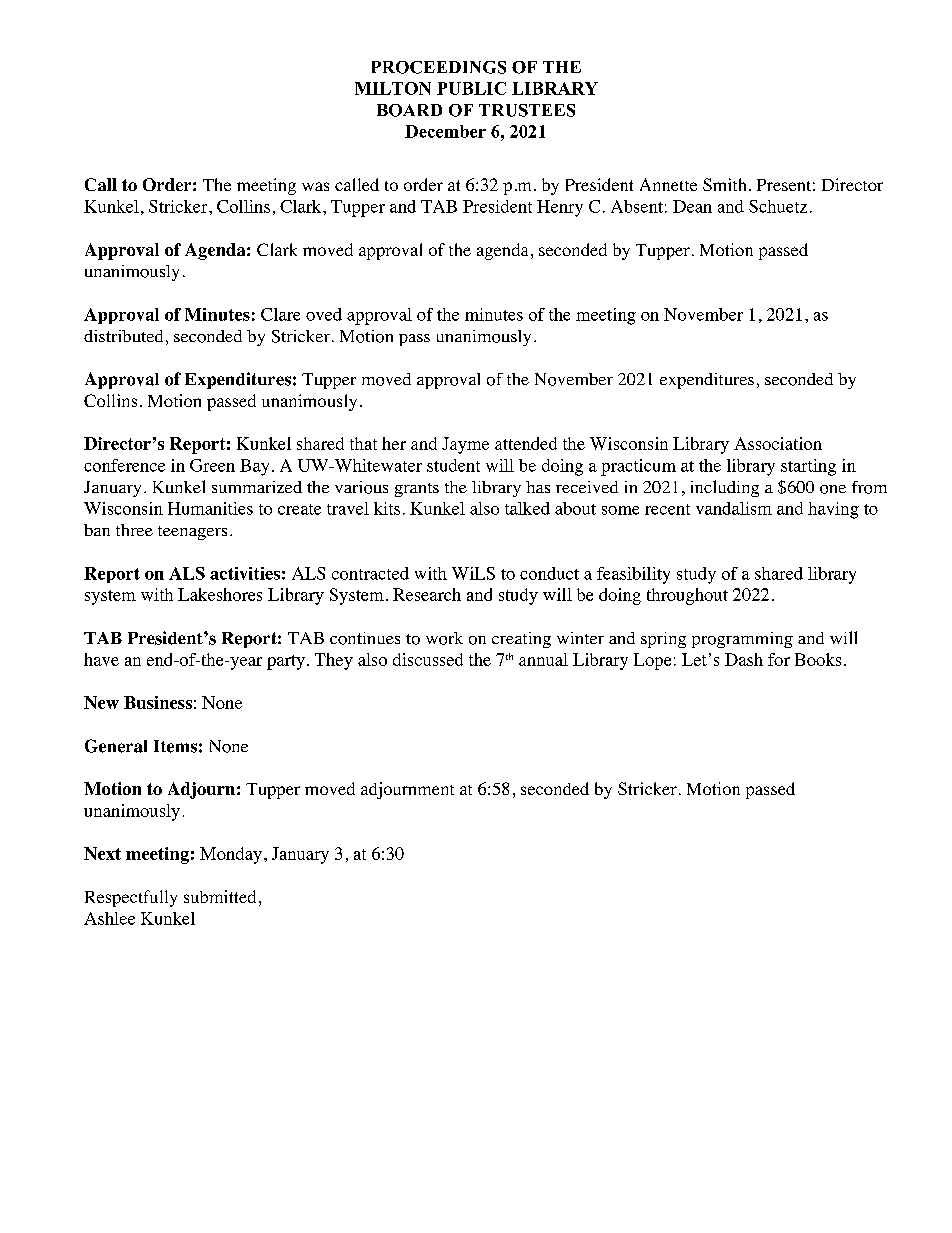  What do you see at coordinates (724, 184) in the document?
I see `Smith` at bounding box center [724, 184].
